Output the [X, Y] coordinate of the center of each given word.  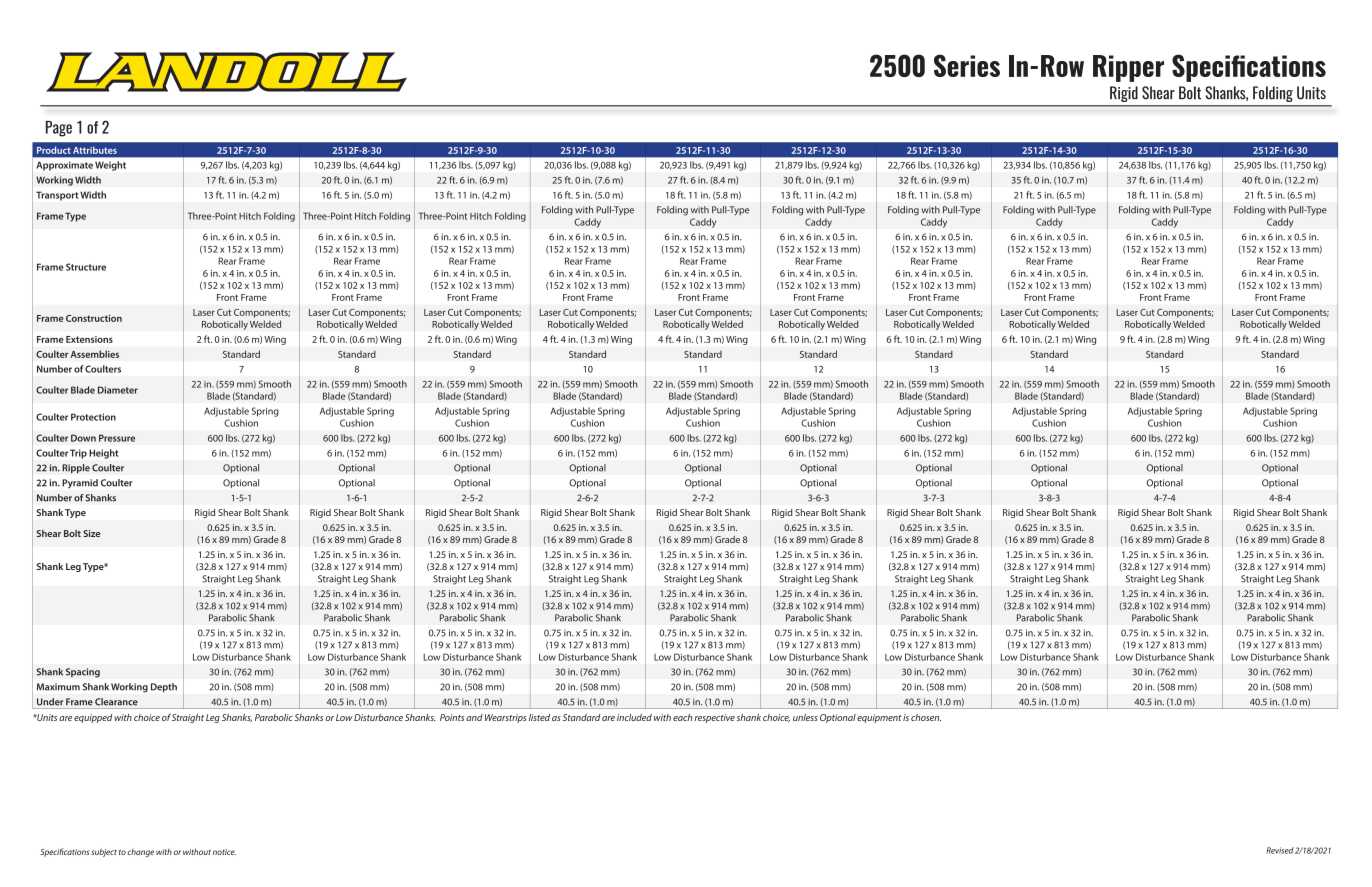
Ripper [1128, 68]
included [634, 717]
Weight [110, 166]
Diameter [118, 390]
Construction [94, 318]
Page [59, 129]
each [682, 717]
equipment [879, 718]
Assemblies [95, 354]
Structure [86, 267]
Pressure [117, 438]
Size [91, 533]
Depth [164, 688]
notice [224, 852]
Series [967, 65]
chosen [926, 717]
